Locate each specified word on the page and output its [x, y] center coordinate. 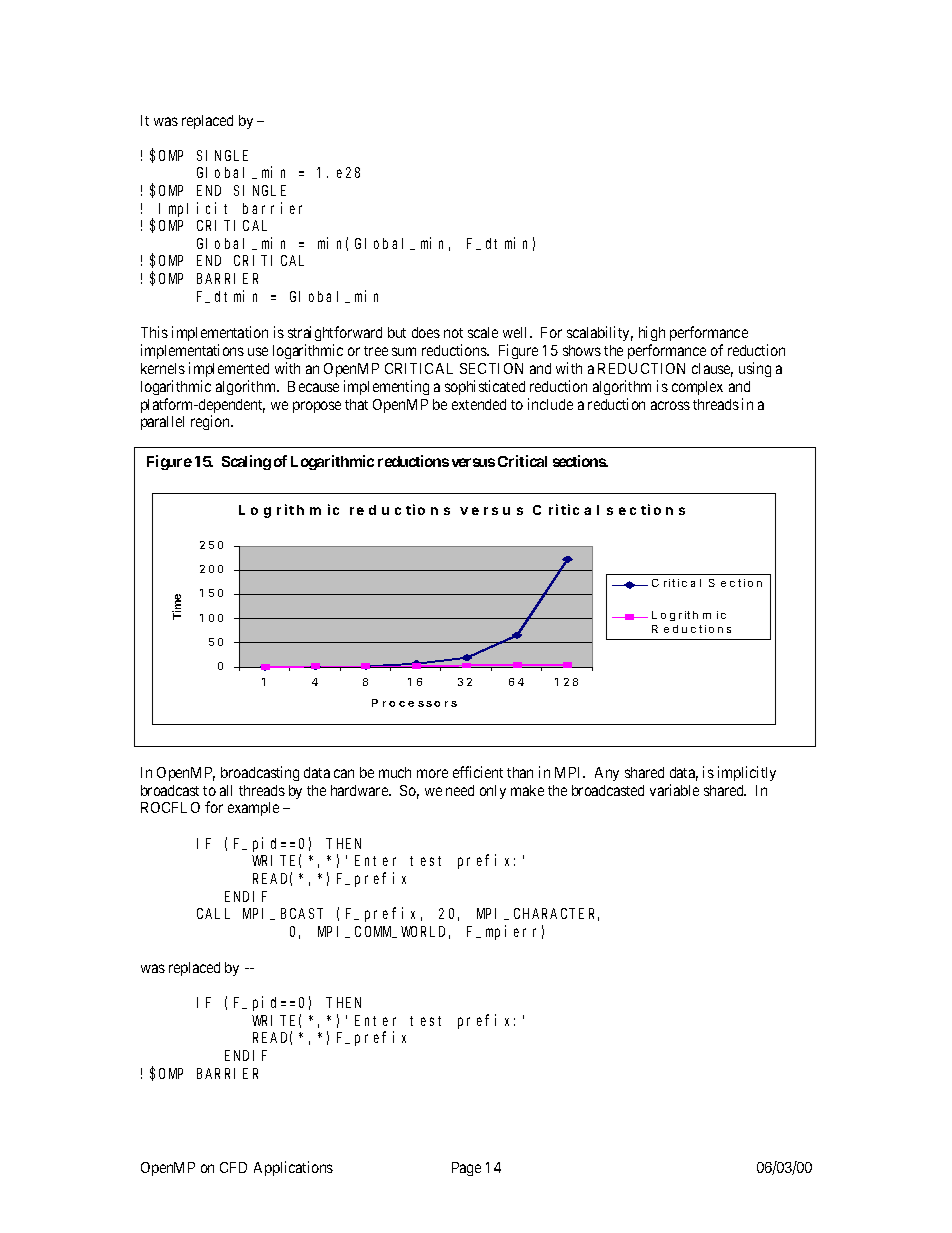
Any [607, 774]
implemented [229, 369]
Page [466, 1169]
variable [674, 790]
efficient [478, 772]
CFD [233, 1167]
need [460, 790]
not [453, 333]
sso [429, 704]
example [253, 809]
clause [712, 370]
